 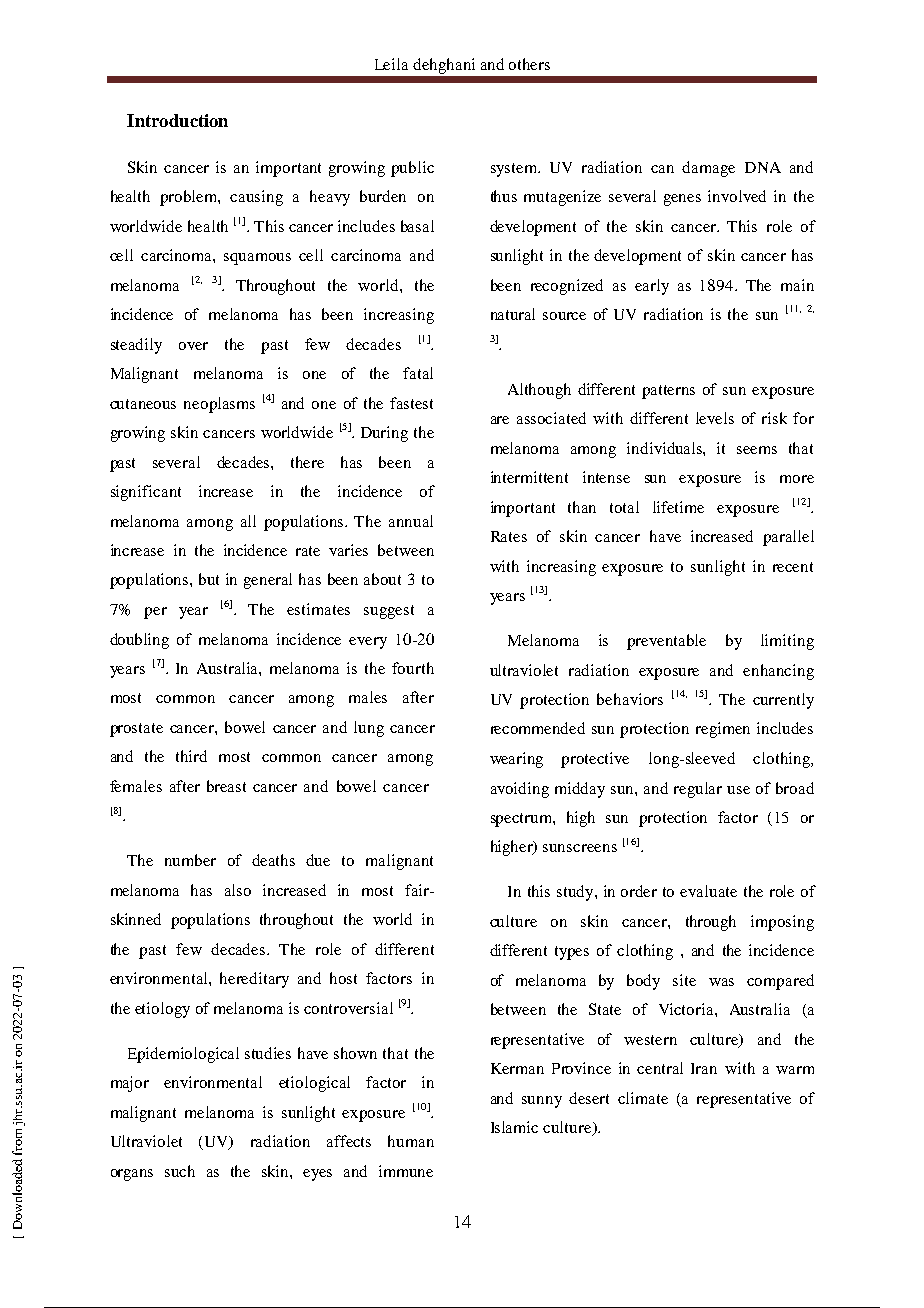 What do you see at coordinates (177, 120) in the page?
I see `Introduction` at bounding box center [177, 120].
